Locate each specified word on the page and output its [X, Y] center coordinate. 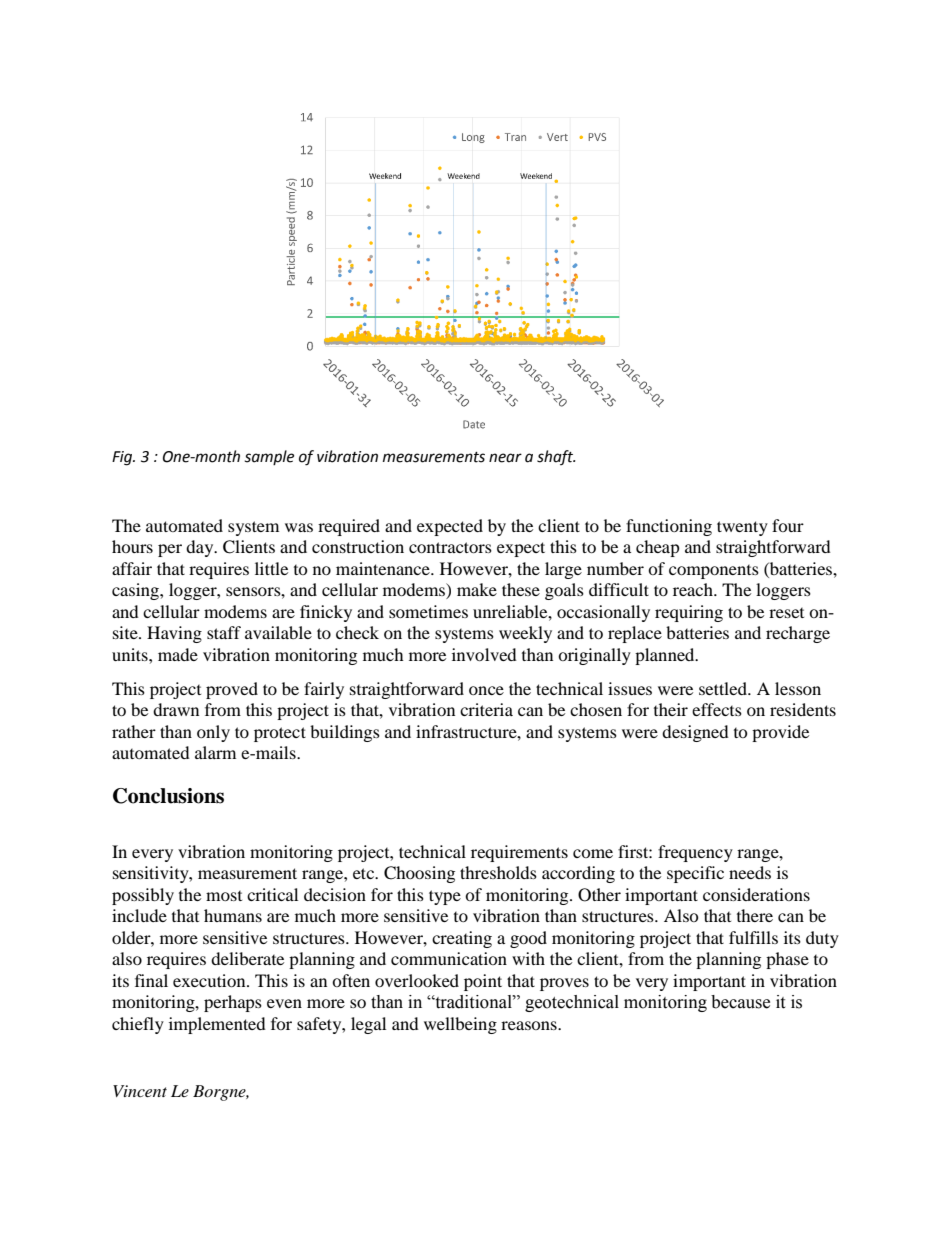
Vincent [140, 1091]
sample [269, 457]
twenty [742, 528]
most [224, 896]
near [505, 458]
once [486, 690]
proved [232, 690]
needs [750, 872]
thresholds [498, 872]
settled [724, 688]
